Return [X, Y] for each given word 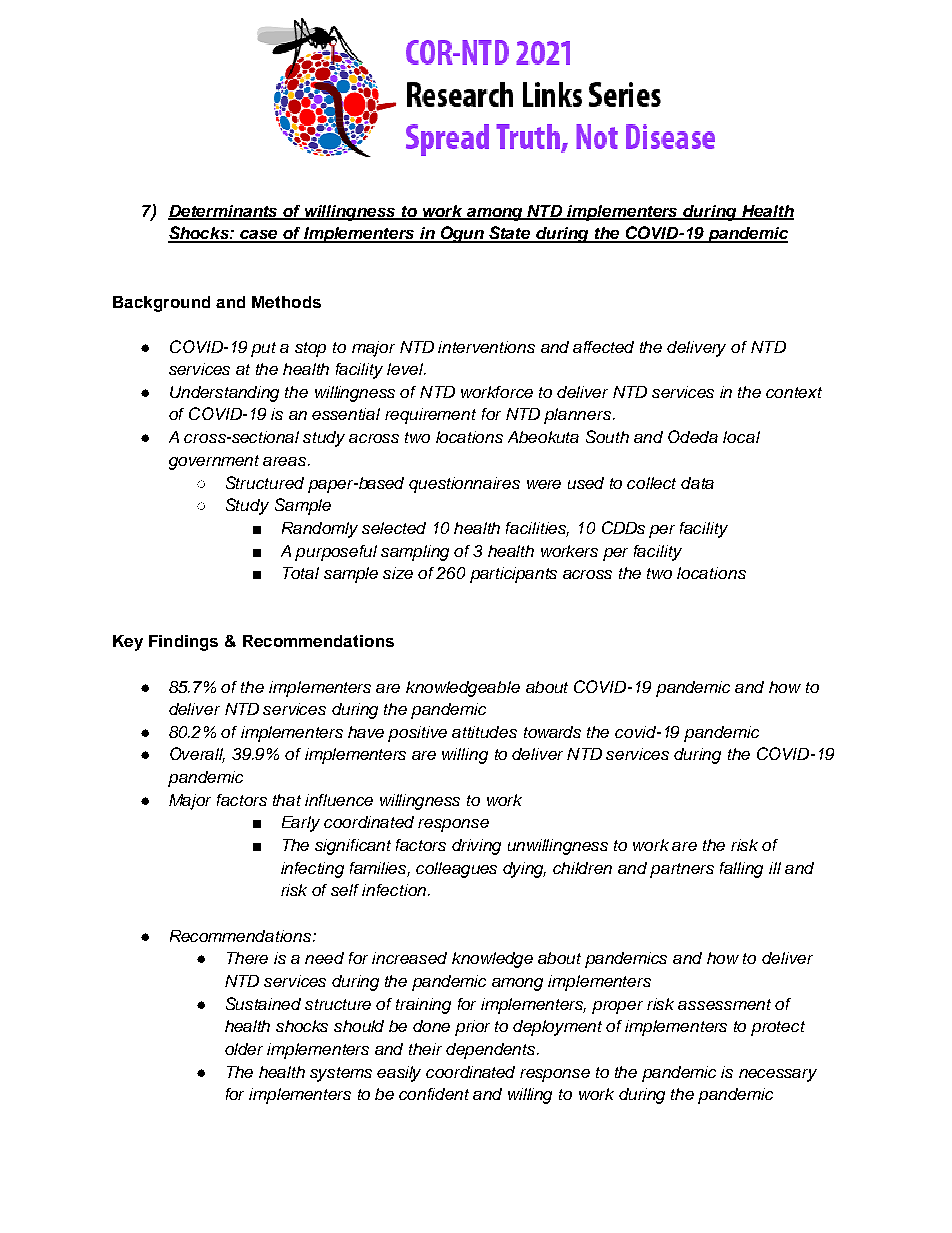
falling [741, 870]
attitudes [484, 732]
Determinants [224, 212]
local [741, 437]
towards [552, 732]
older [244, 1049]
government [214, 462]
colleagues [456, 870]
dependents [492, 1051]
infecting [312, 870]
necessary [778, 1075]
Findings [183, 643]
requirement [430, 416]
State [510, 234]
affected [603, 347]
